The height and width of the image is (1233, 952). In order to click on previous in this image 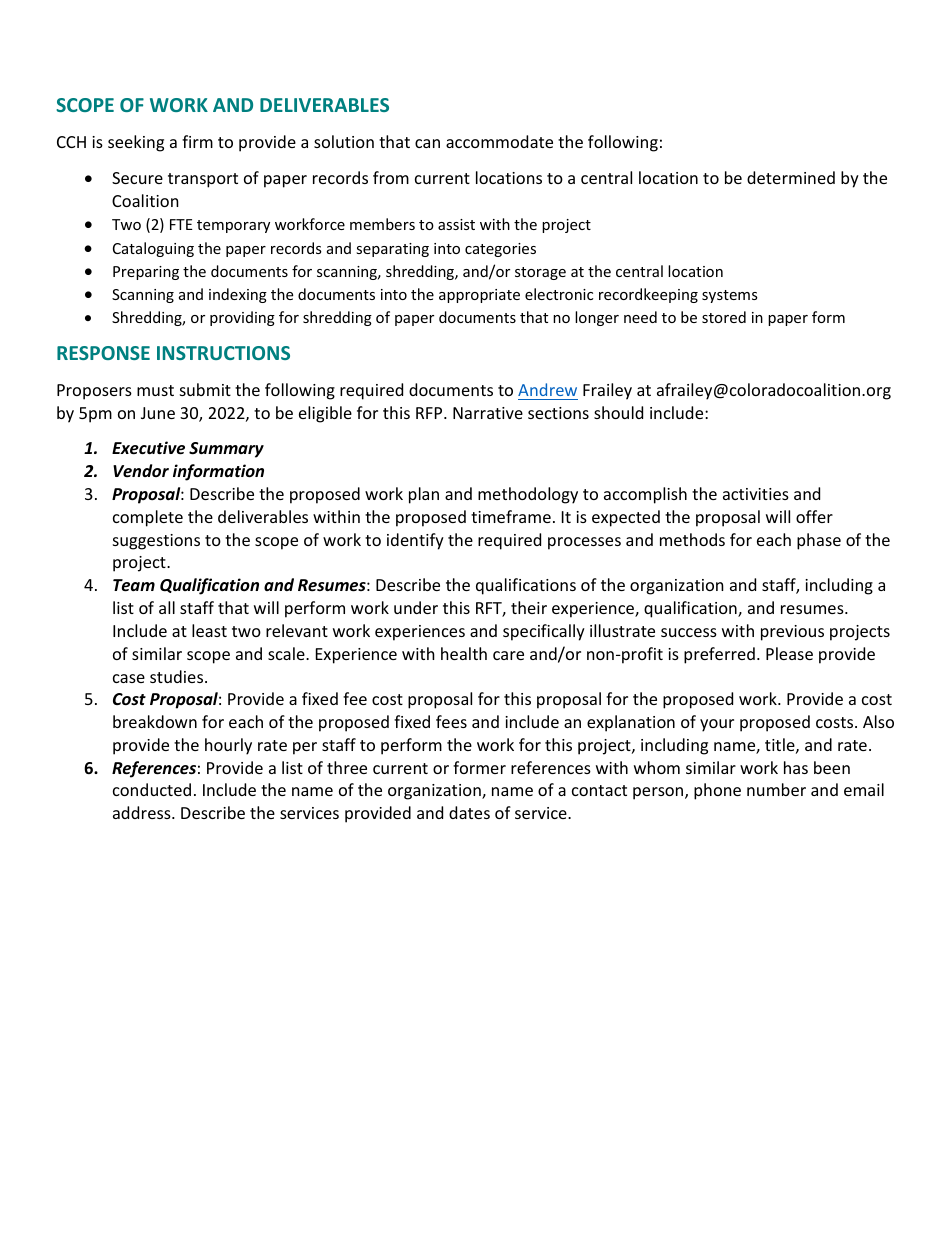, I will do `click(792, 633)`.
